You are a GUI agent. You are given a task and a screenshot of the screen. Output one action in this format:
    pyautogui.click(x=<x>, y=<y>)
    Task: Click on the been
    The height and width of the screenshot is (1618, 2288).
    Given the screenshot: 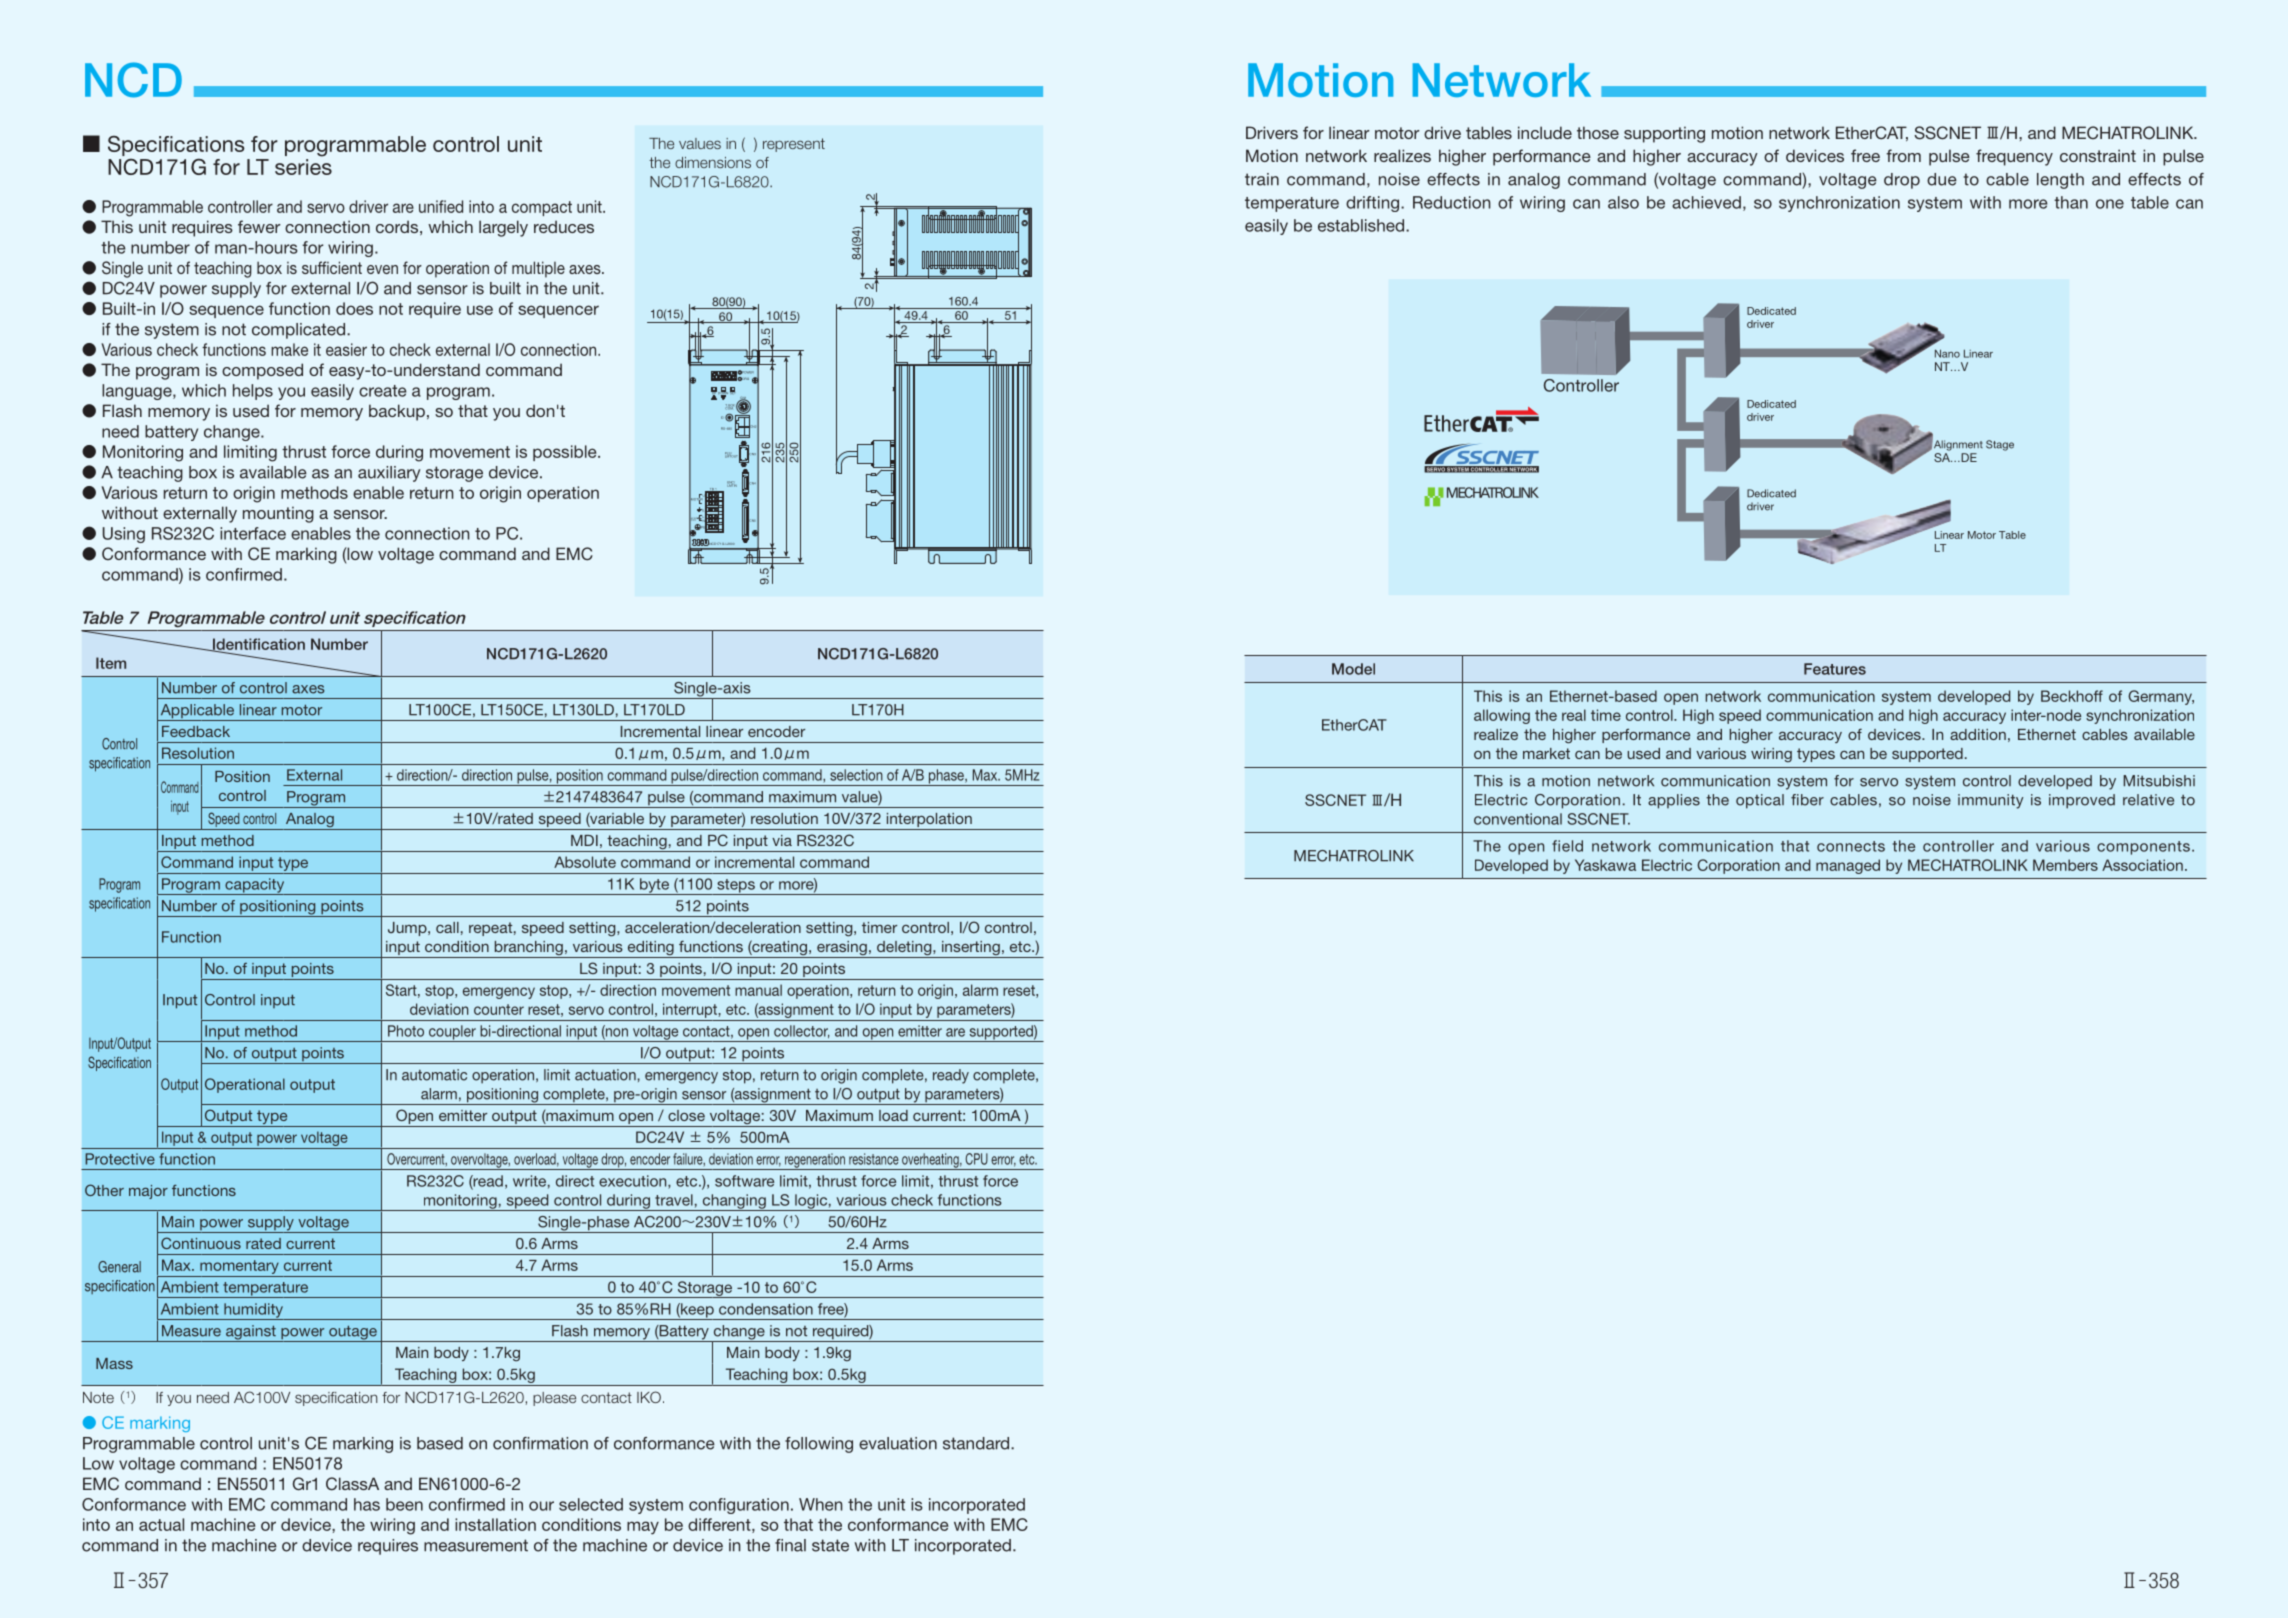 What is the action you would take?
    pyautogui.click(x=404, y=1504)
